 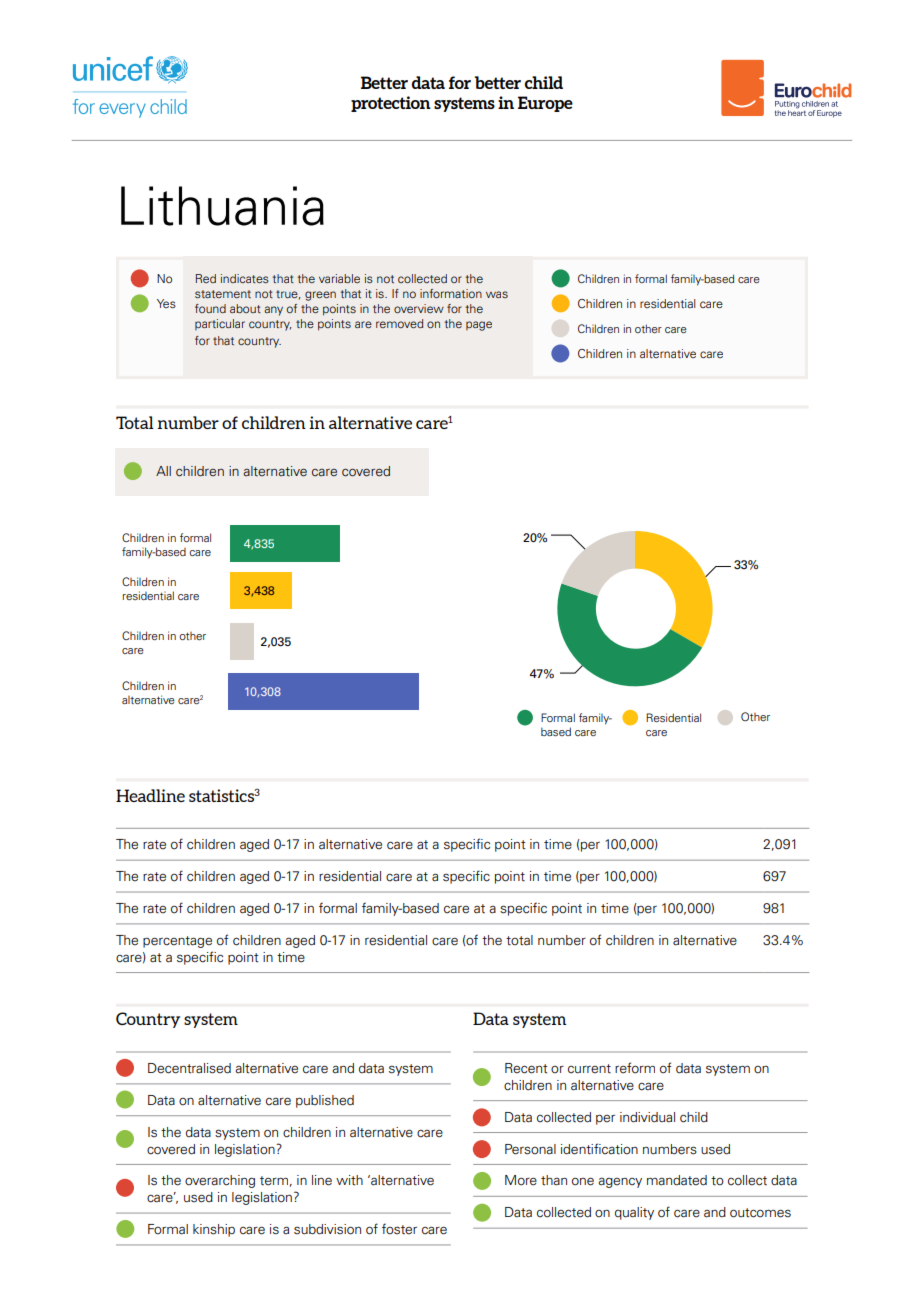 What do you see at coordinates (163, 471) in the screenshot?
I see `All` at bounding box center [163, 471].
